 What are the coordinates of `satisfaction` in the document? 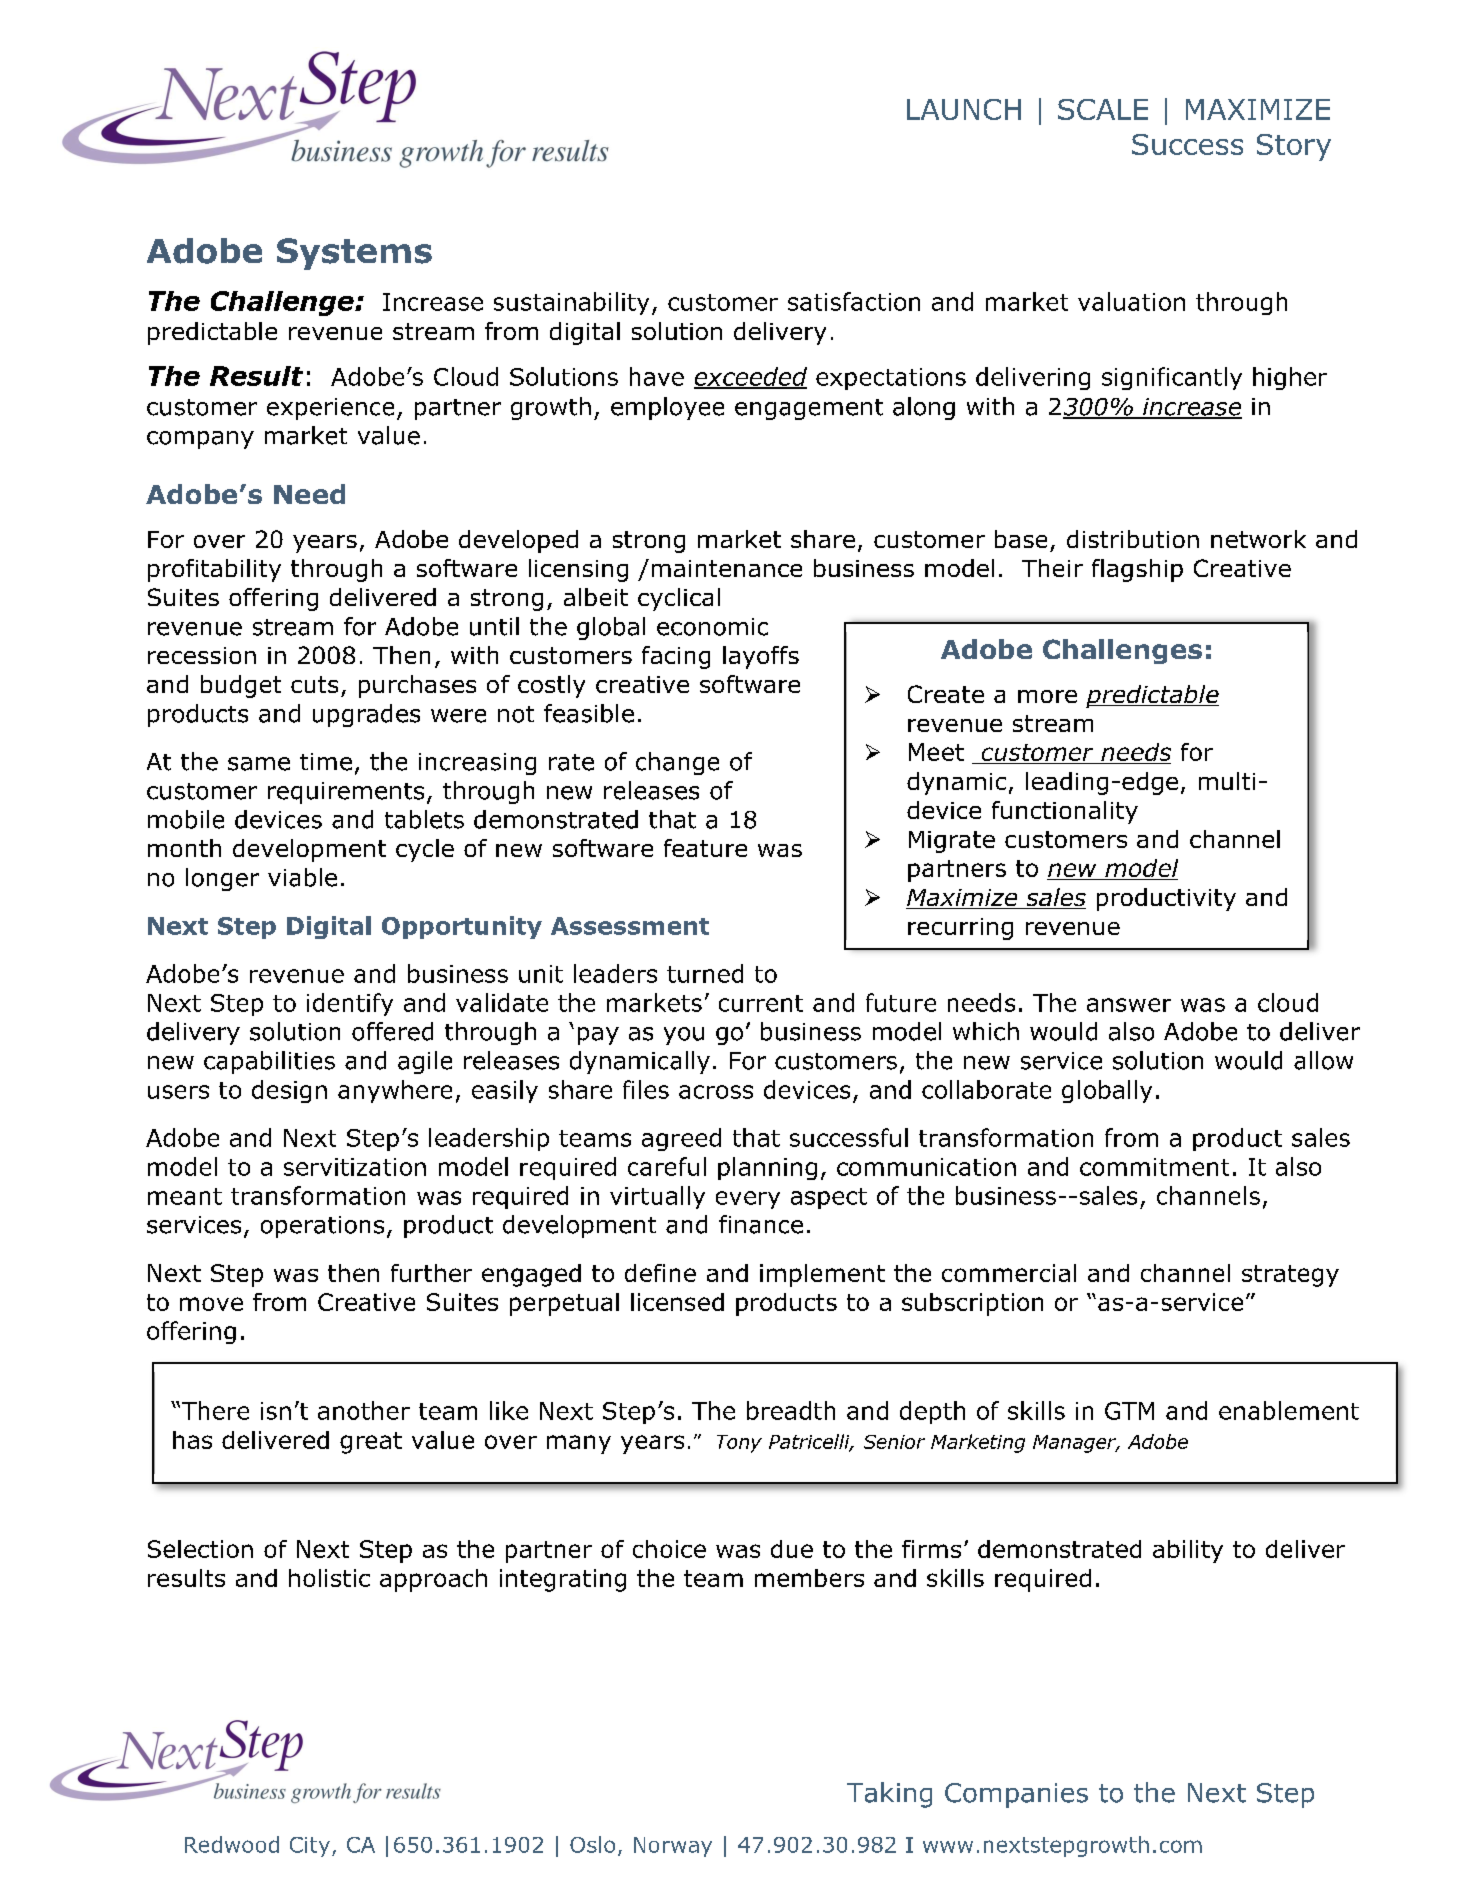 It's located at (854, 301).
